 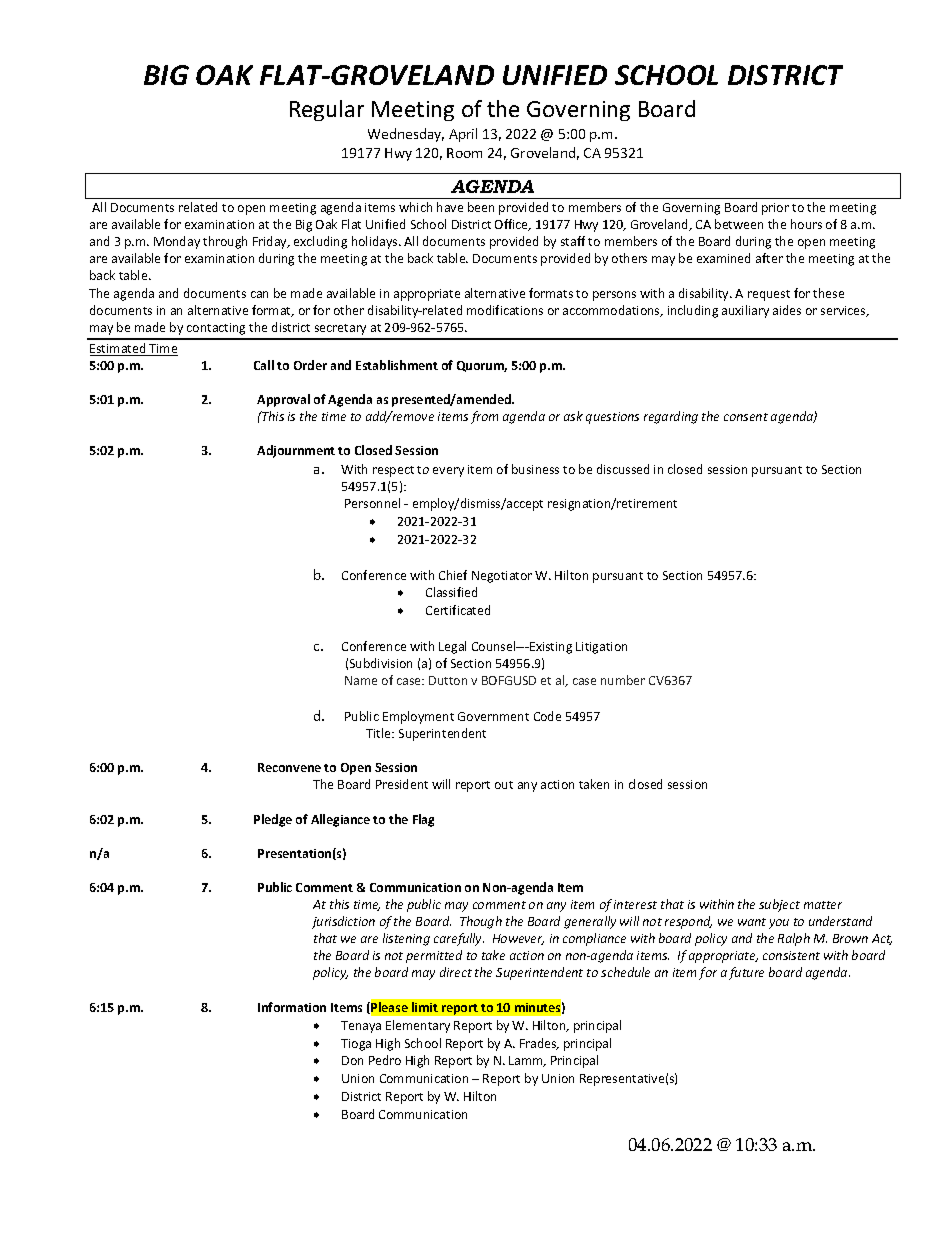 What do you see at coordinates (352, 1060) in the document?
I see `Don` at bounding box center [352, 1060].
